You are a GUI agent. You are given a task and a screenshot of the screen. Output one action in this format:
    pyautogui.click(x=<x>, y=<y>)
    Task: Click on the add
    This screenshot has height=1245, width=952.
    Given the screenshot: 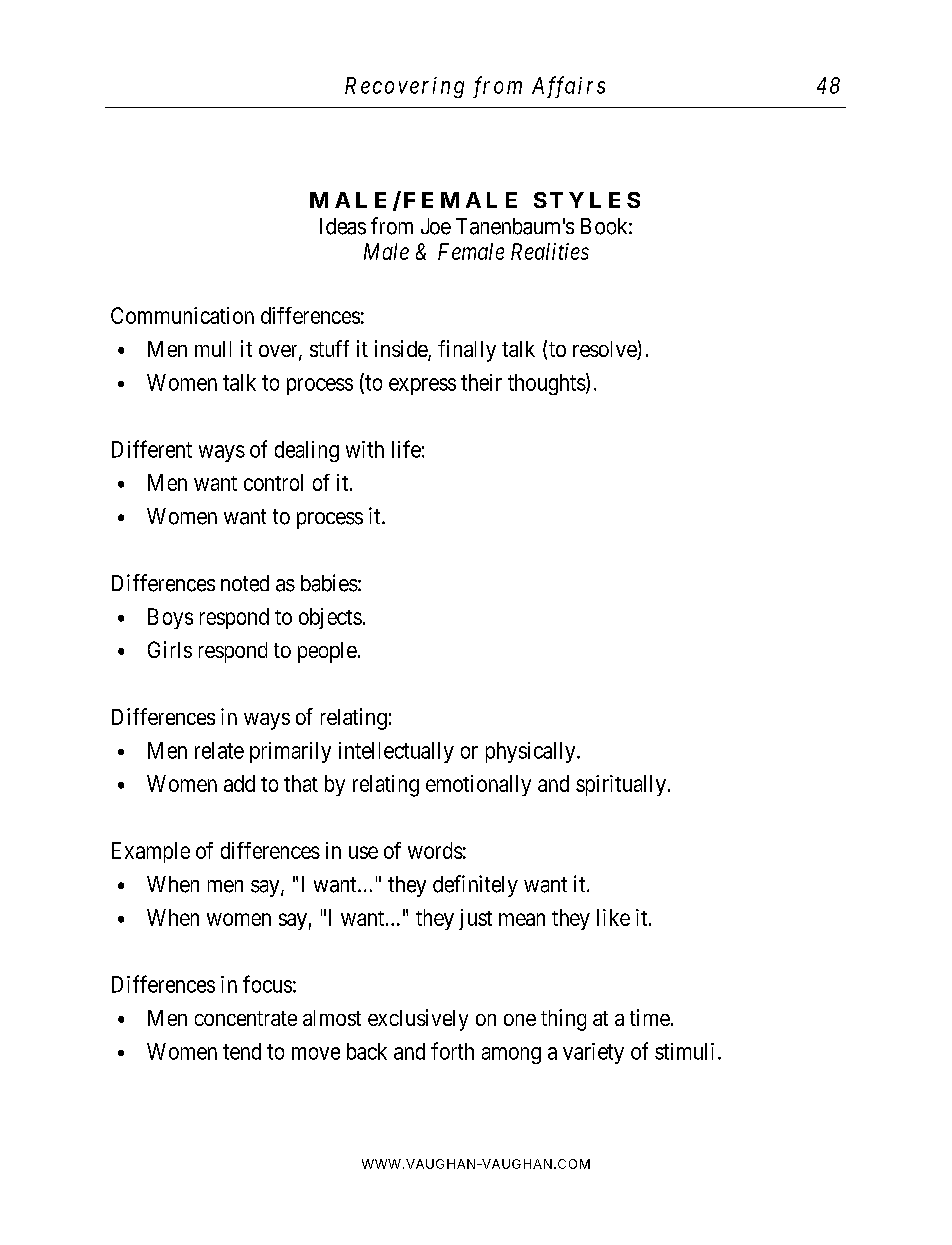 What is the action you would take?
    pyautogui.click(x=239, y=783)
